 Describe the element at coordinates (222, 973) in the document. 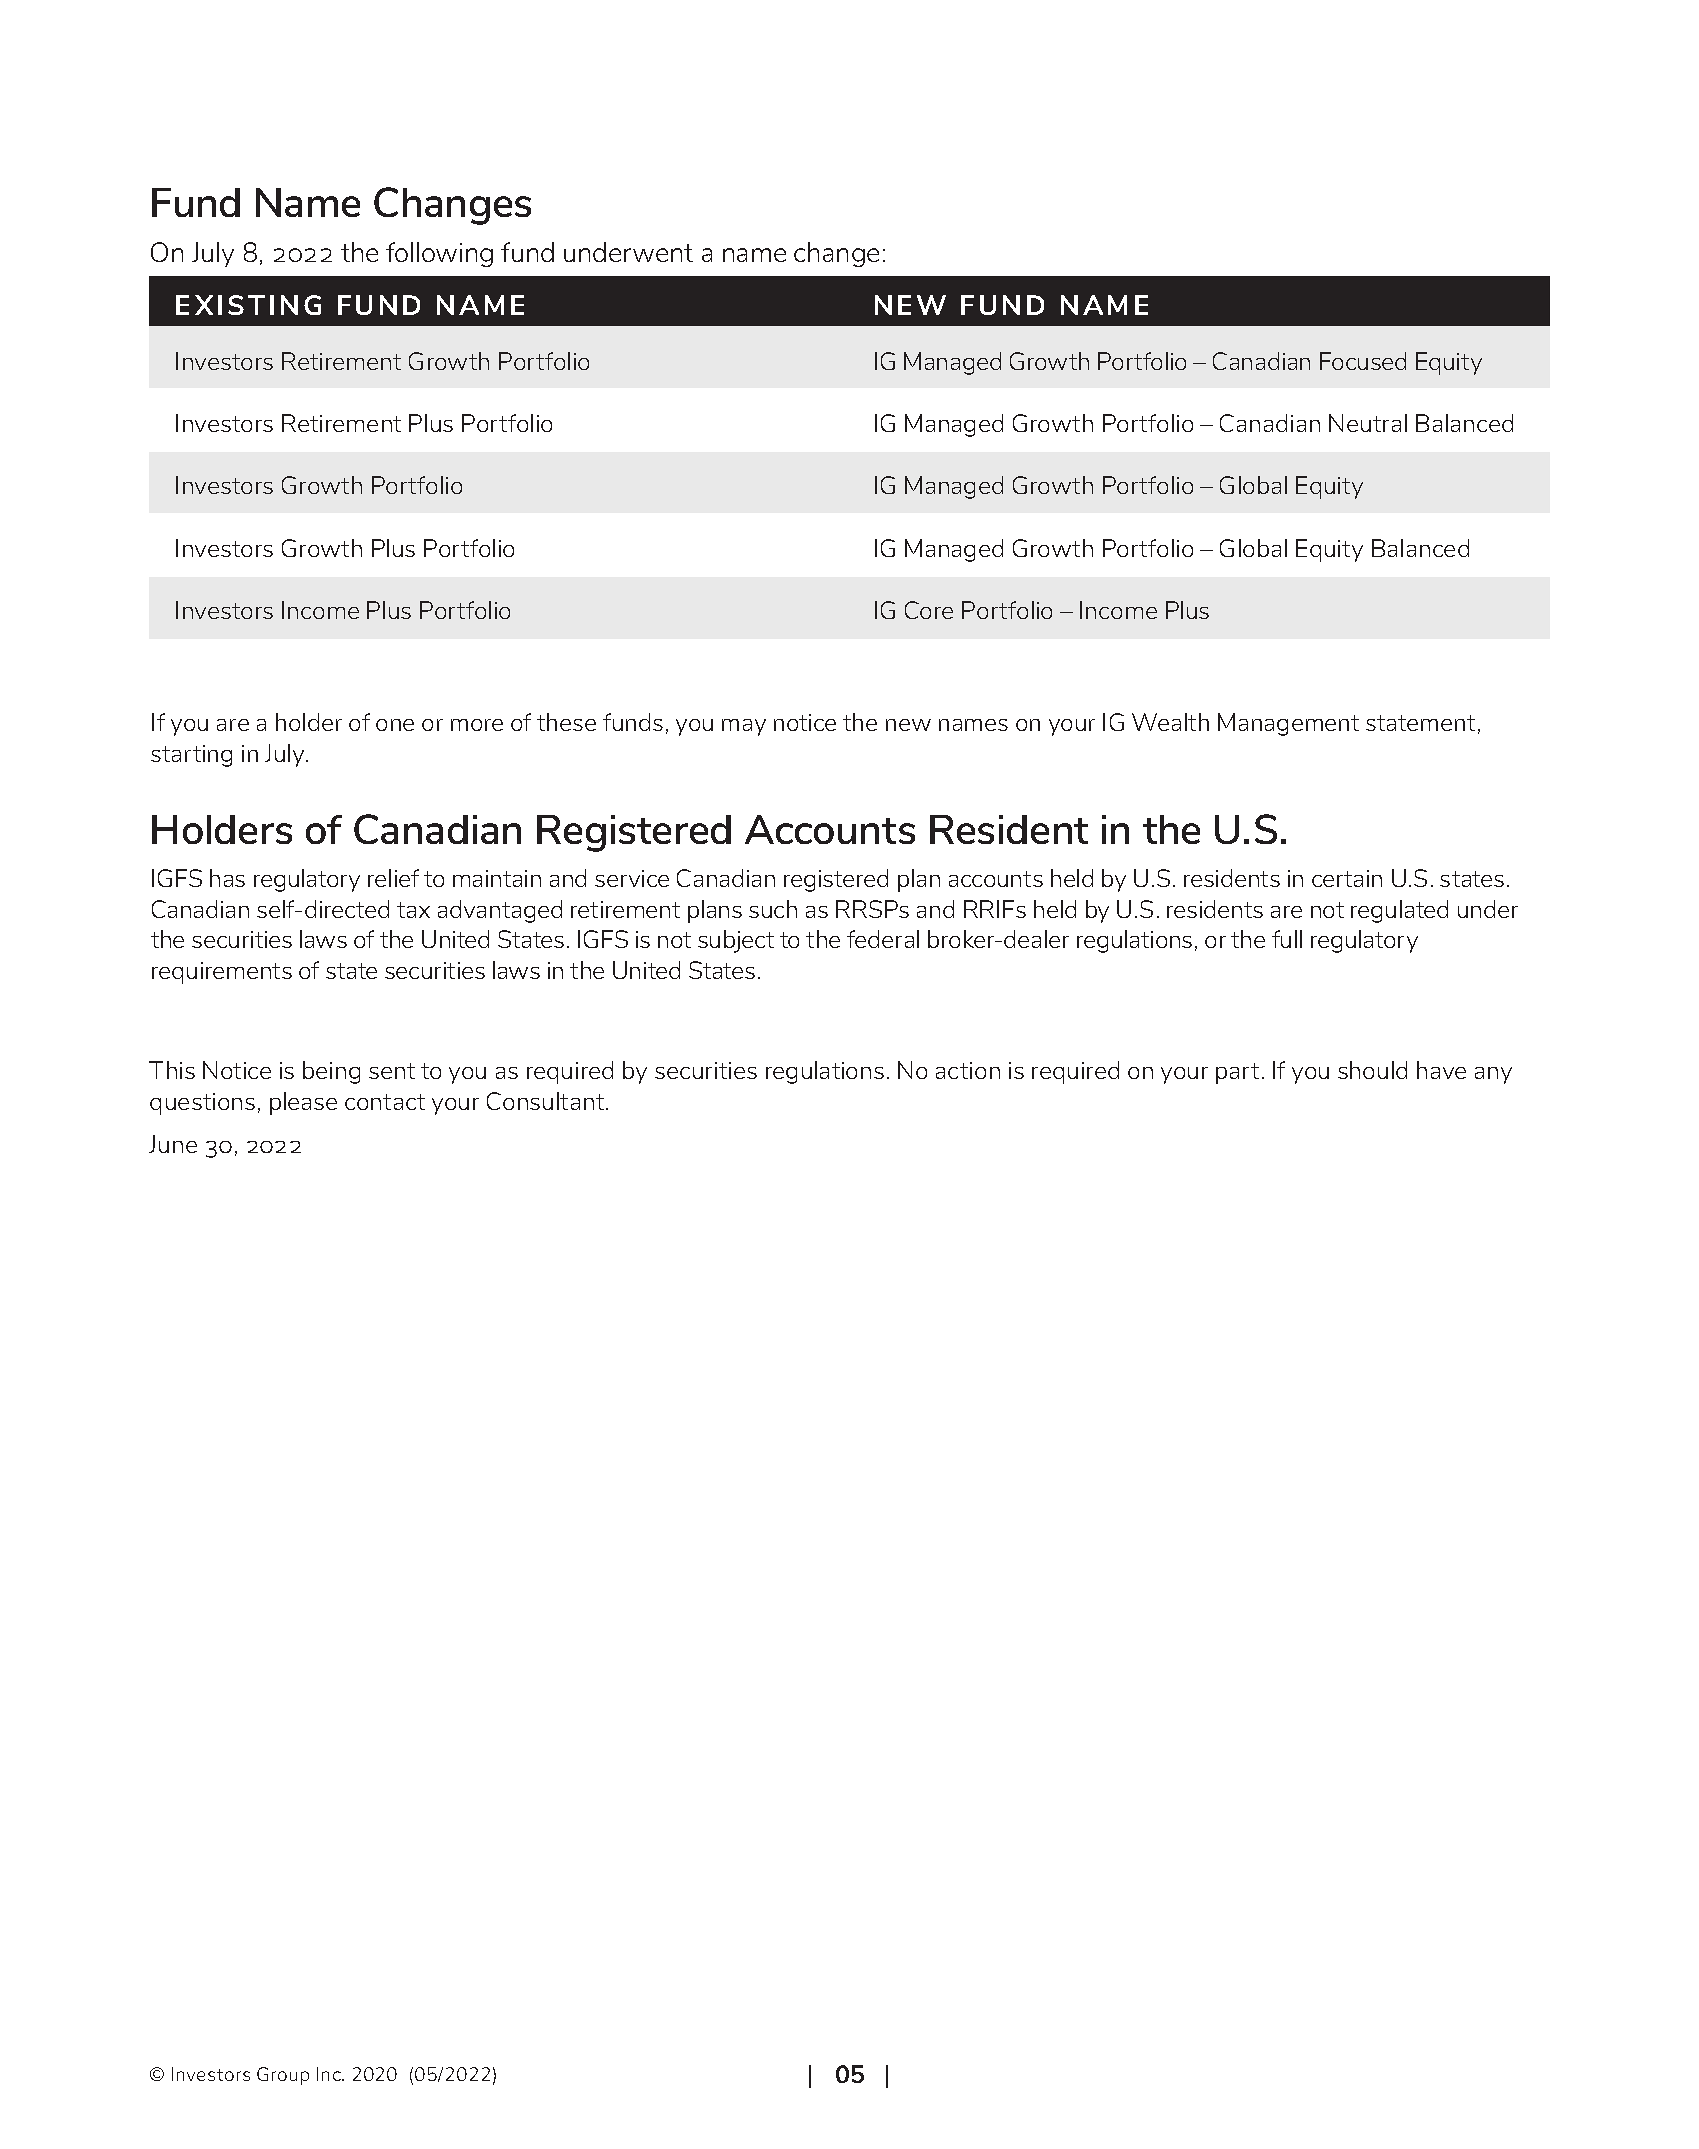

I see `requirements` at that location.
